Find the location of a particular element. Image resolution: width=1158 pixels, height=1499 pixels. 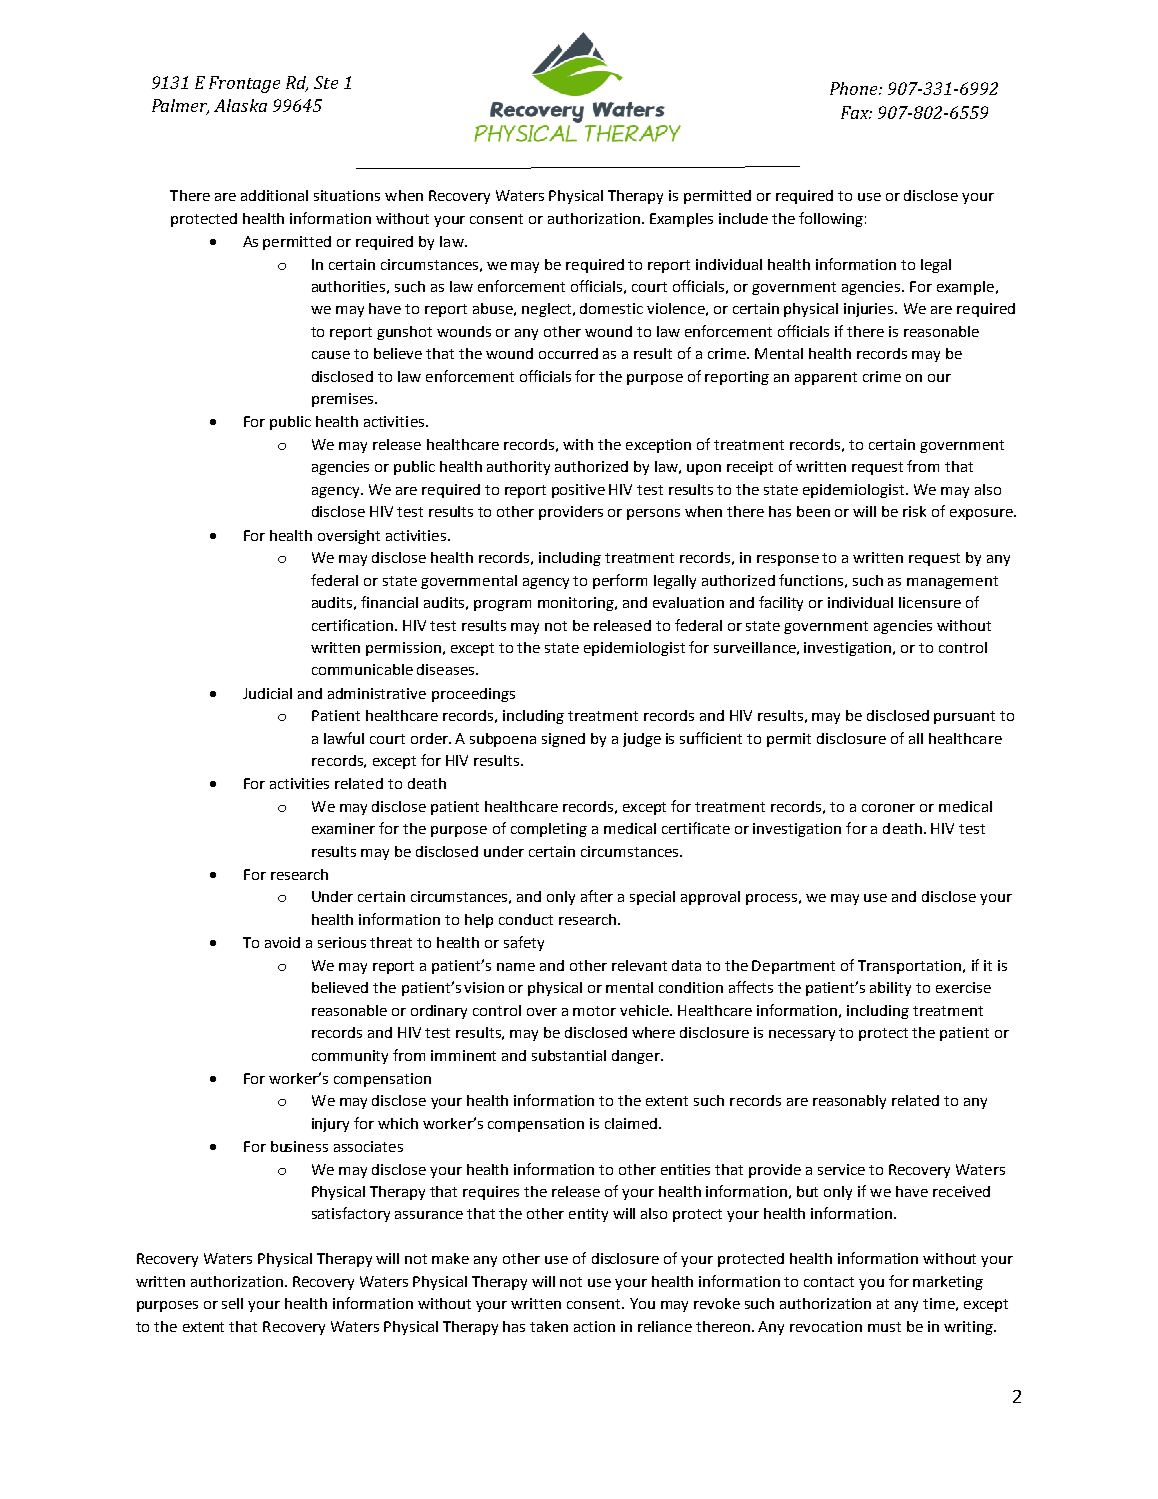

sell is located at coordinates (232, 1303).
